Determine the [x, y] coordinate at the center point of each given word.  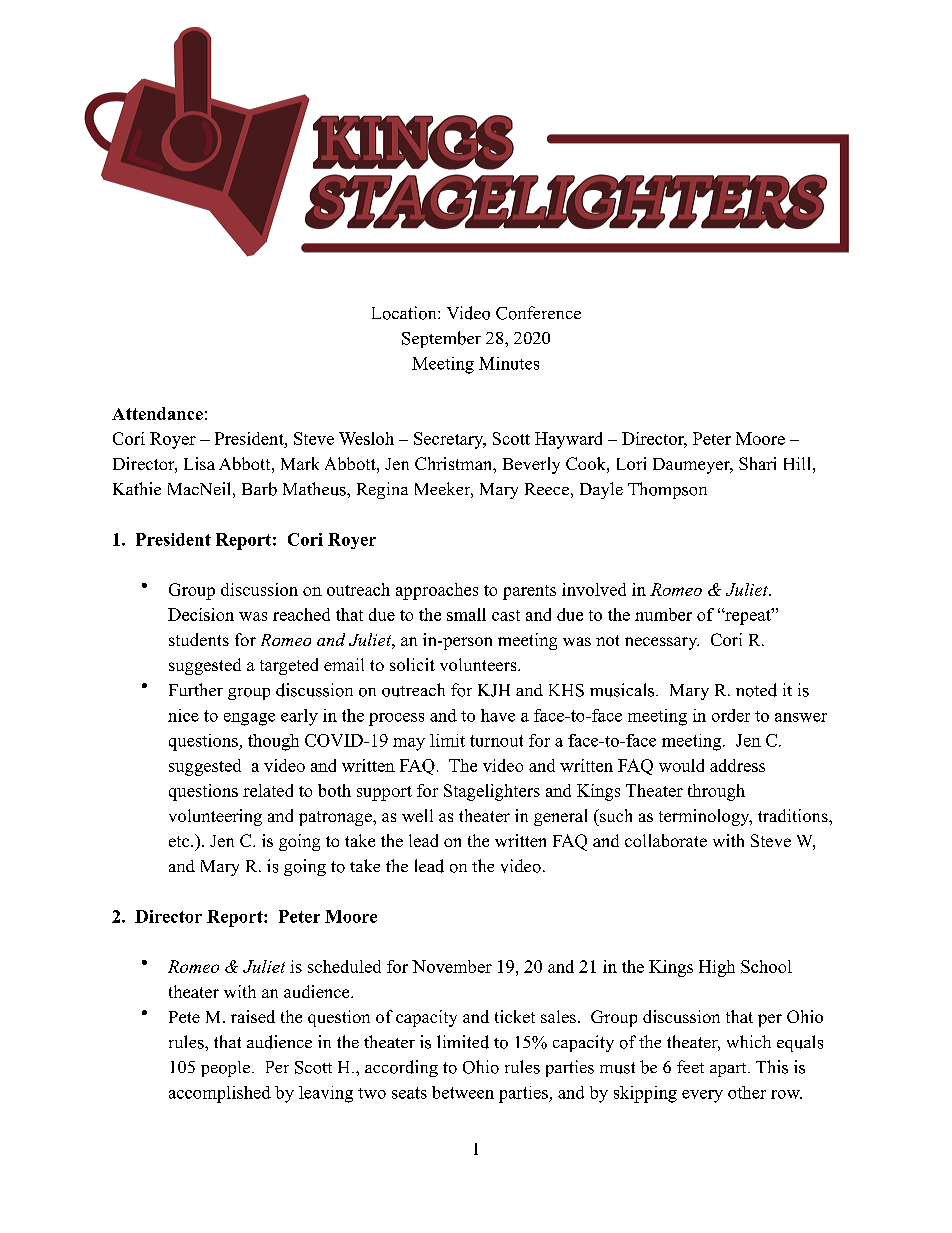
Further [196, 689]
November [452, 966]
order [731, 715]
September [441, 339]
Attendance [157, 413]
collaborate [666, 840]
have [498, 715]
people [225, 1069]
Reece [547, 489]
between [463, 1092]
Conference [538, 313]
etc [180, 841]
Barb [259, 489]
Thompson [667, 490]
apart [729, 1070]
